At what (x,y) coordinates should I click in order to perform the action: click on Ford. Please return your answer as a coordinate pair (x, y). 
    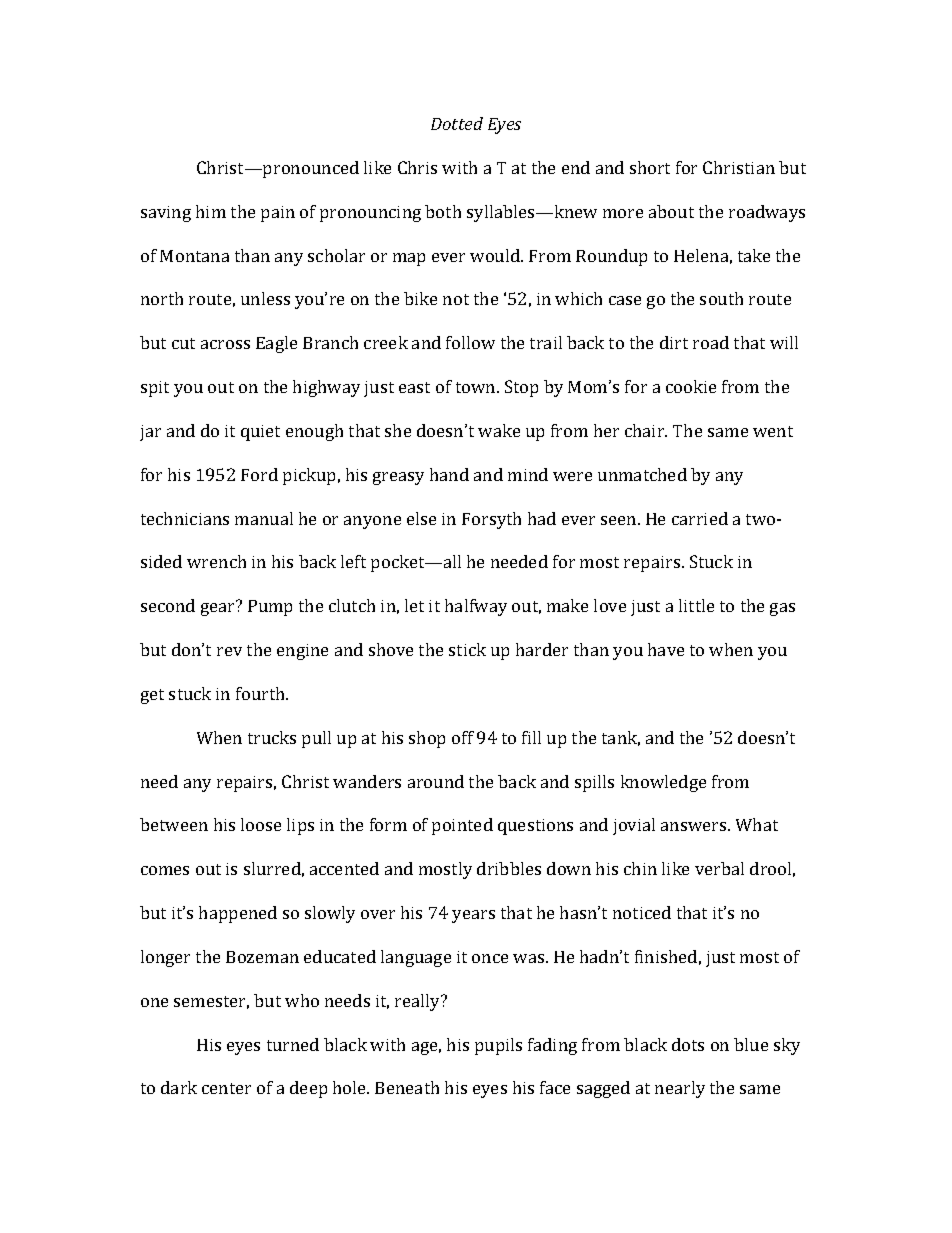
    Looking at the image, I should click on (259, 474).
